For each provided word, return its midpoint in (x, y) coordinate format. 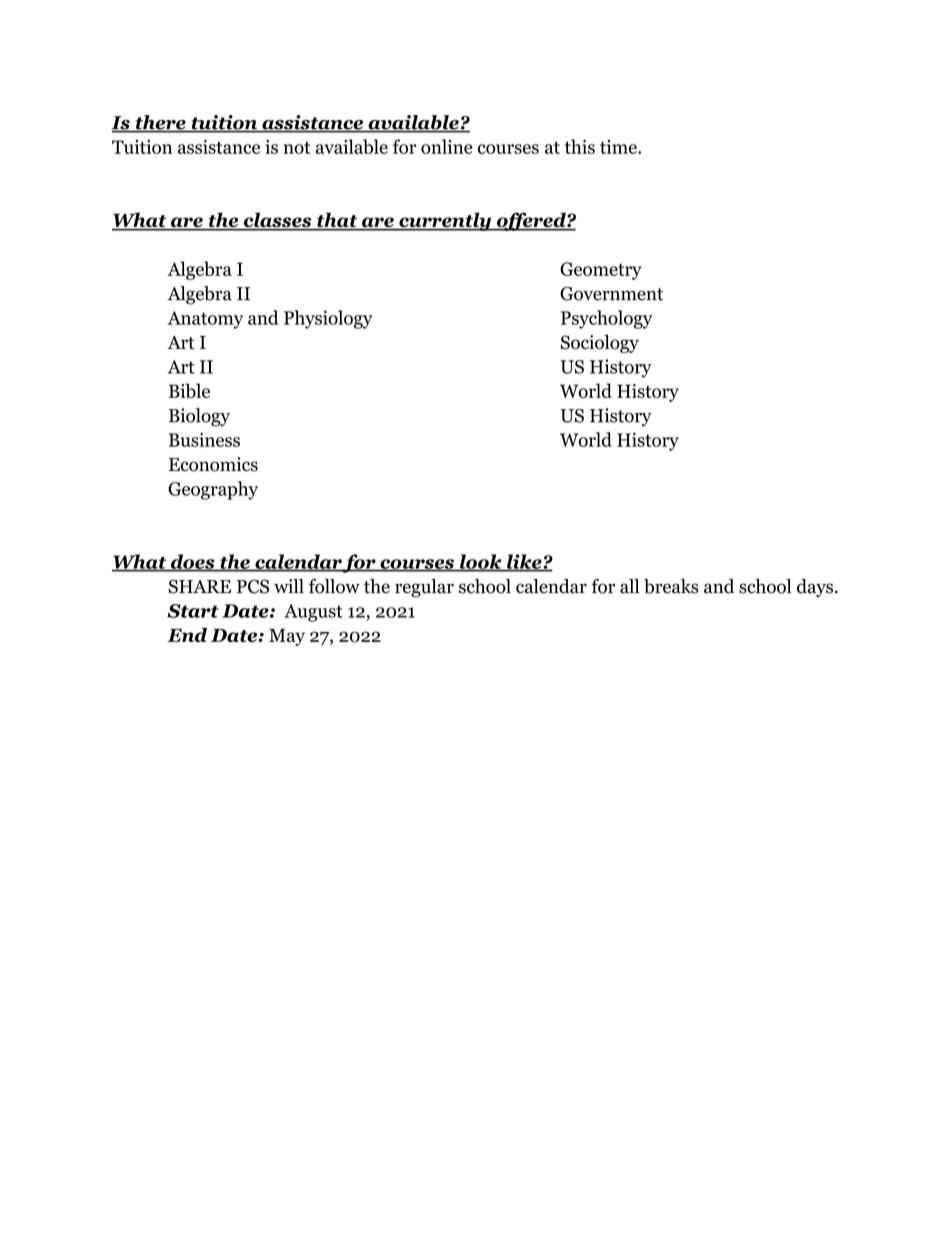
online (447, 146)
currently (445, 221)
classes (277, 221)
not (297, 148)
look (481, 562)
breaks (671, 586)
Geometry (601, 271)
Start (193, 611)
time (619, 147)
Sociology (599, 344)
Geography (213, 490)
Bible (189, 390)
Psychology (606, 319)
